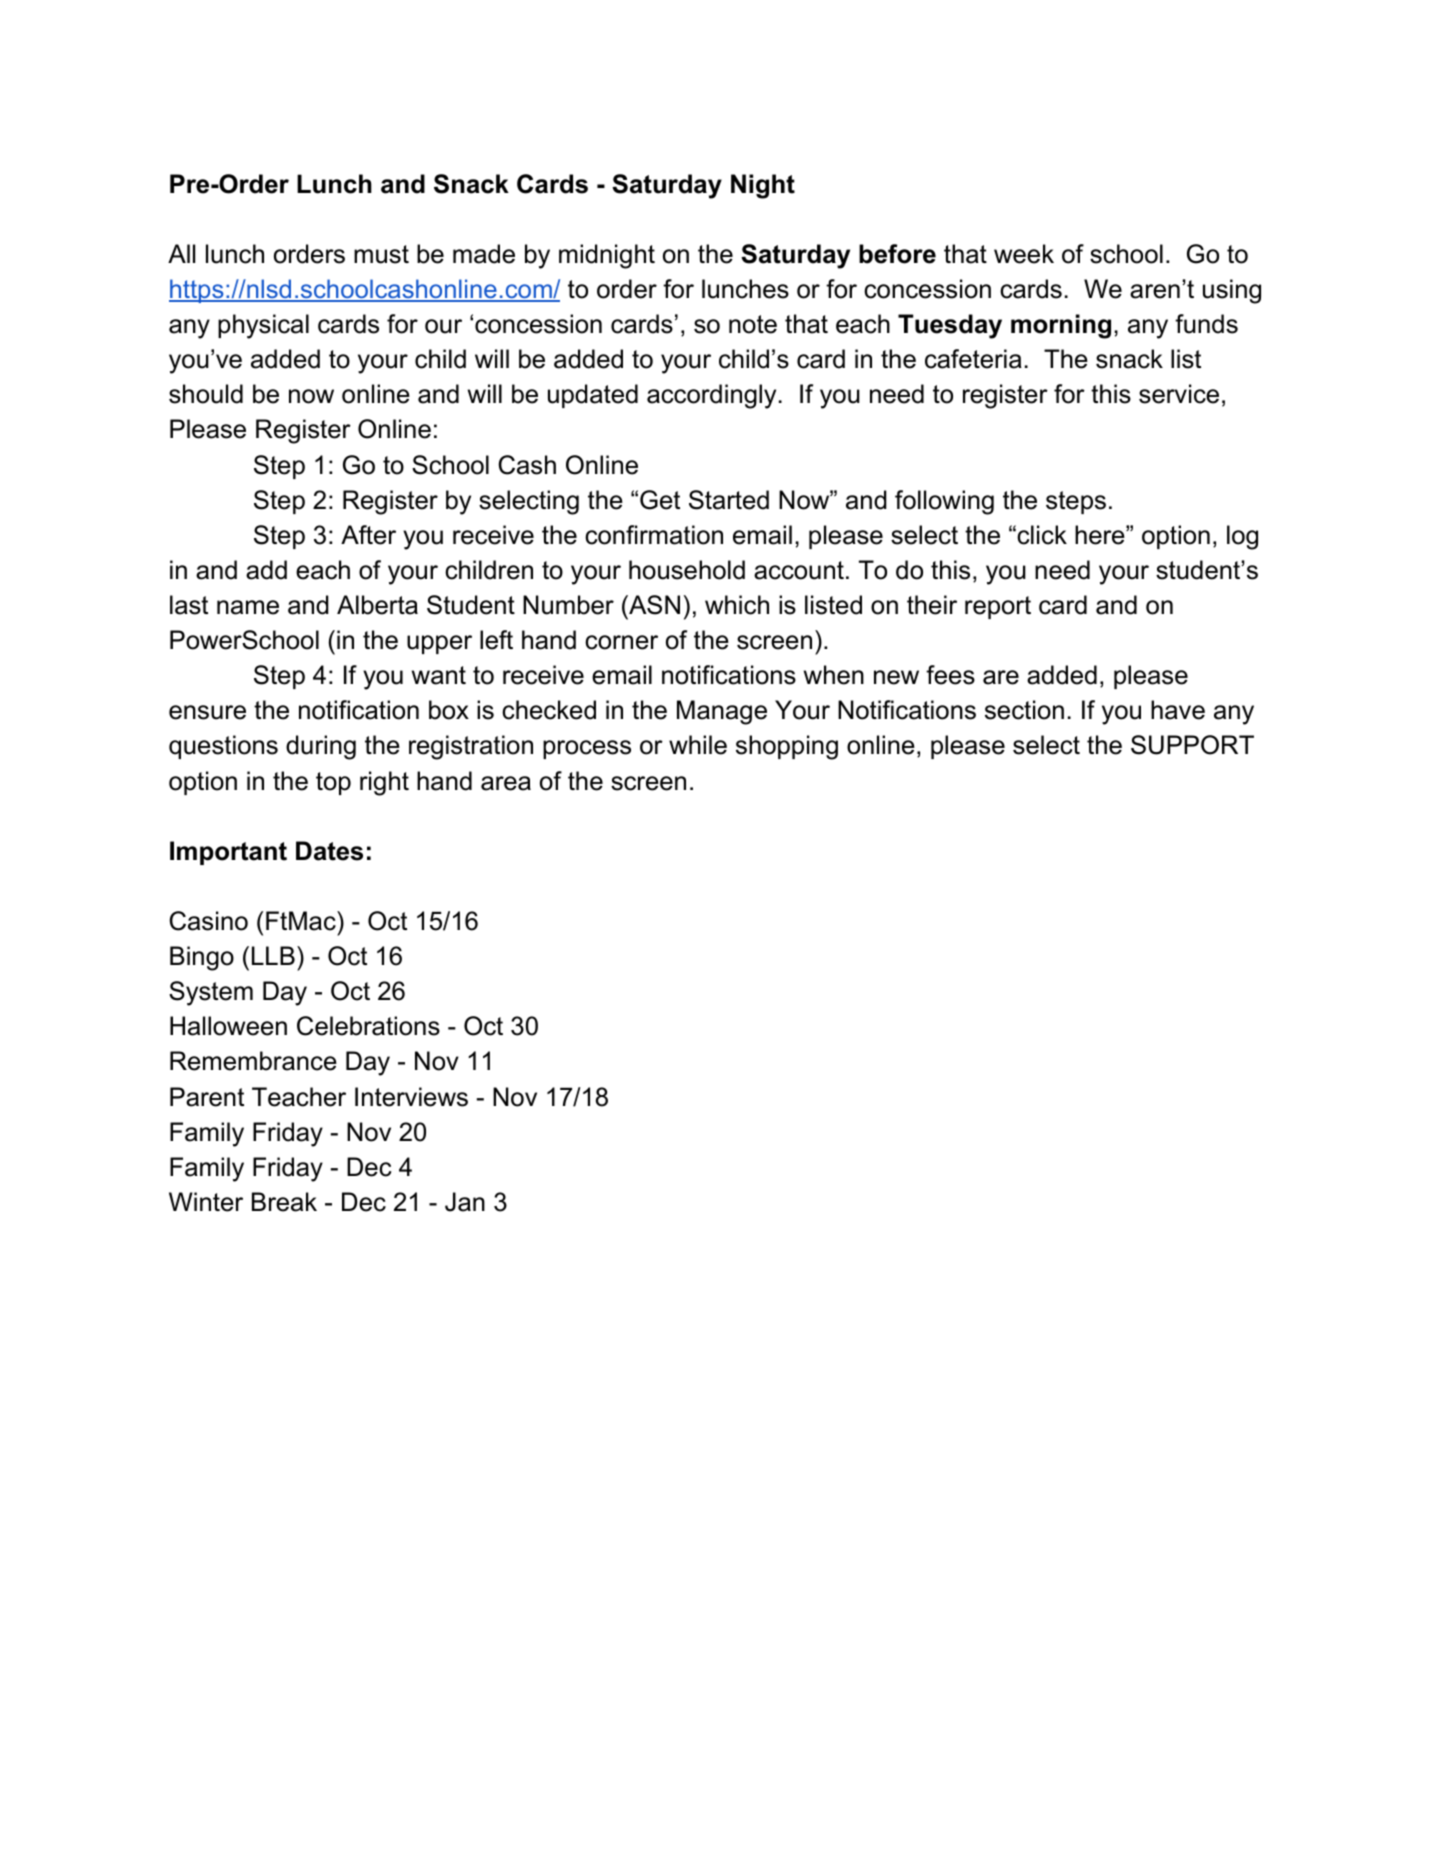  Describe the element at coordinates (753, 324) in the document. I see `note` at that location.
